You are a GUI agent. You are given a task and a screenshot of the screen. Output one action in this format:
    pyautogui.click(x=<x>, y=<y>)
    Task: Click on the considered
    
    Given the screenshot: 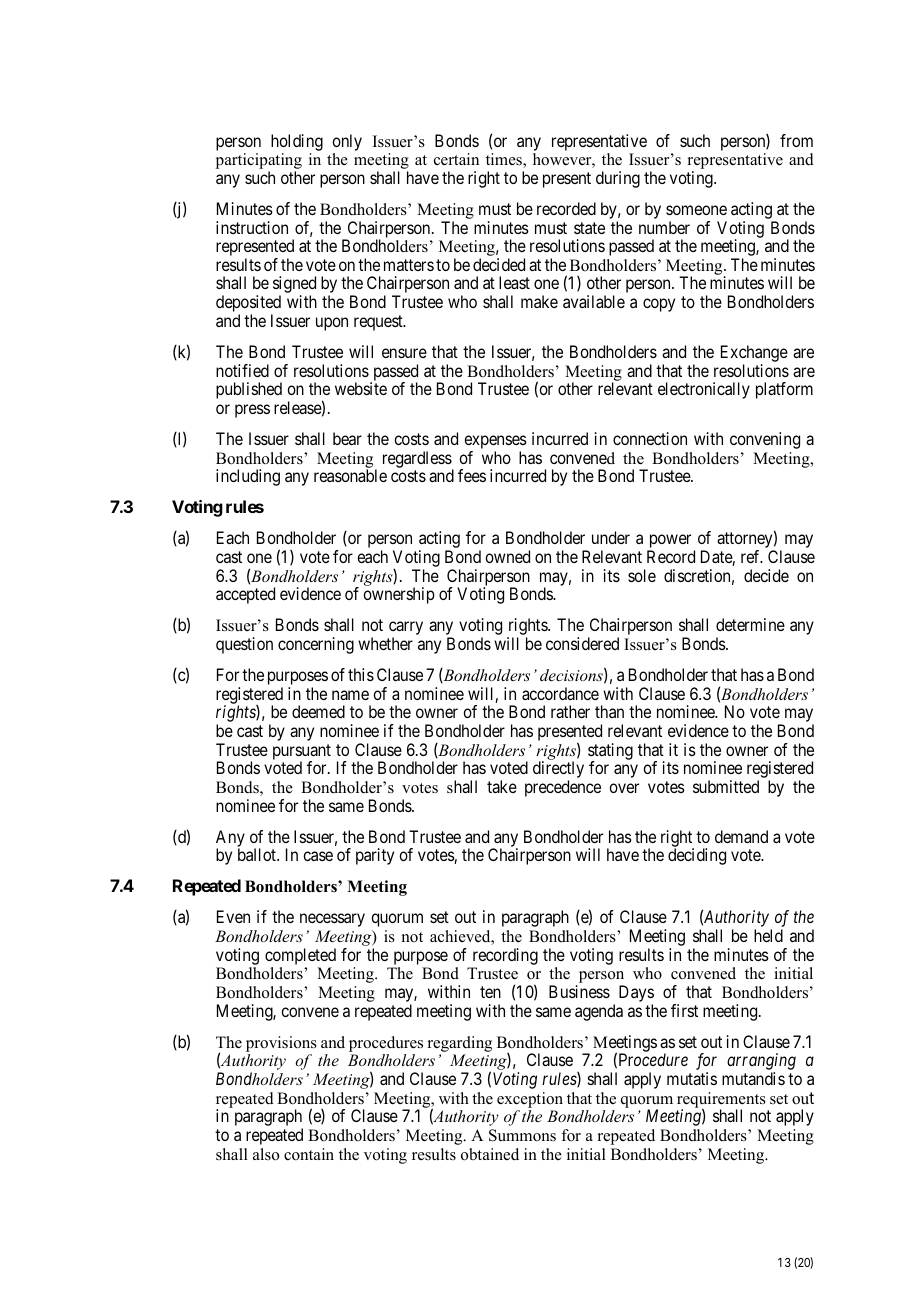 What is the action you would take?
    pyautogui.click(x=582, y=643)
